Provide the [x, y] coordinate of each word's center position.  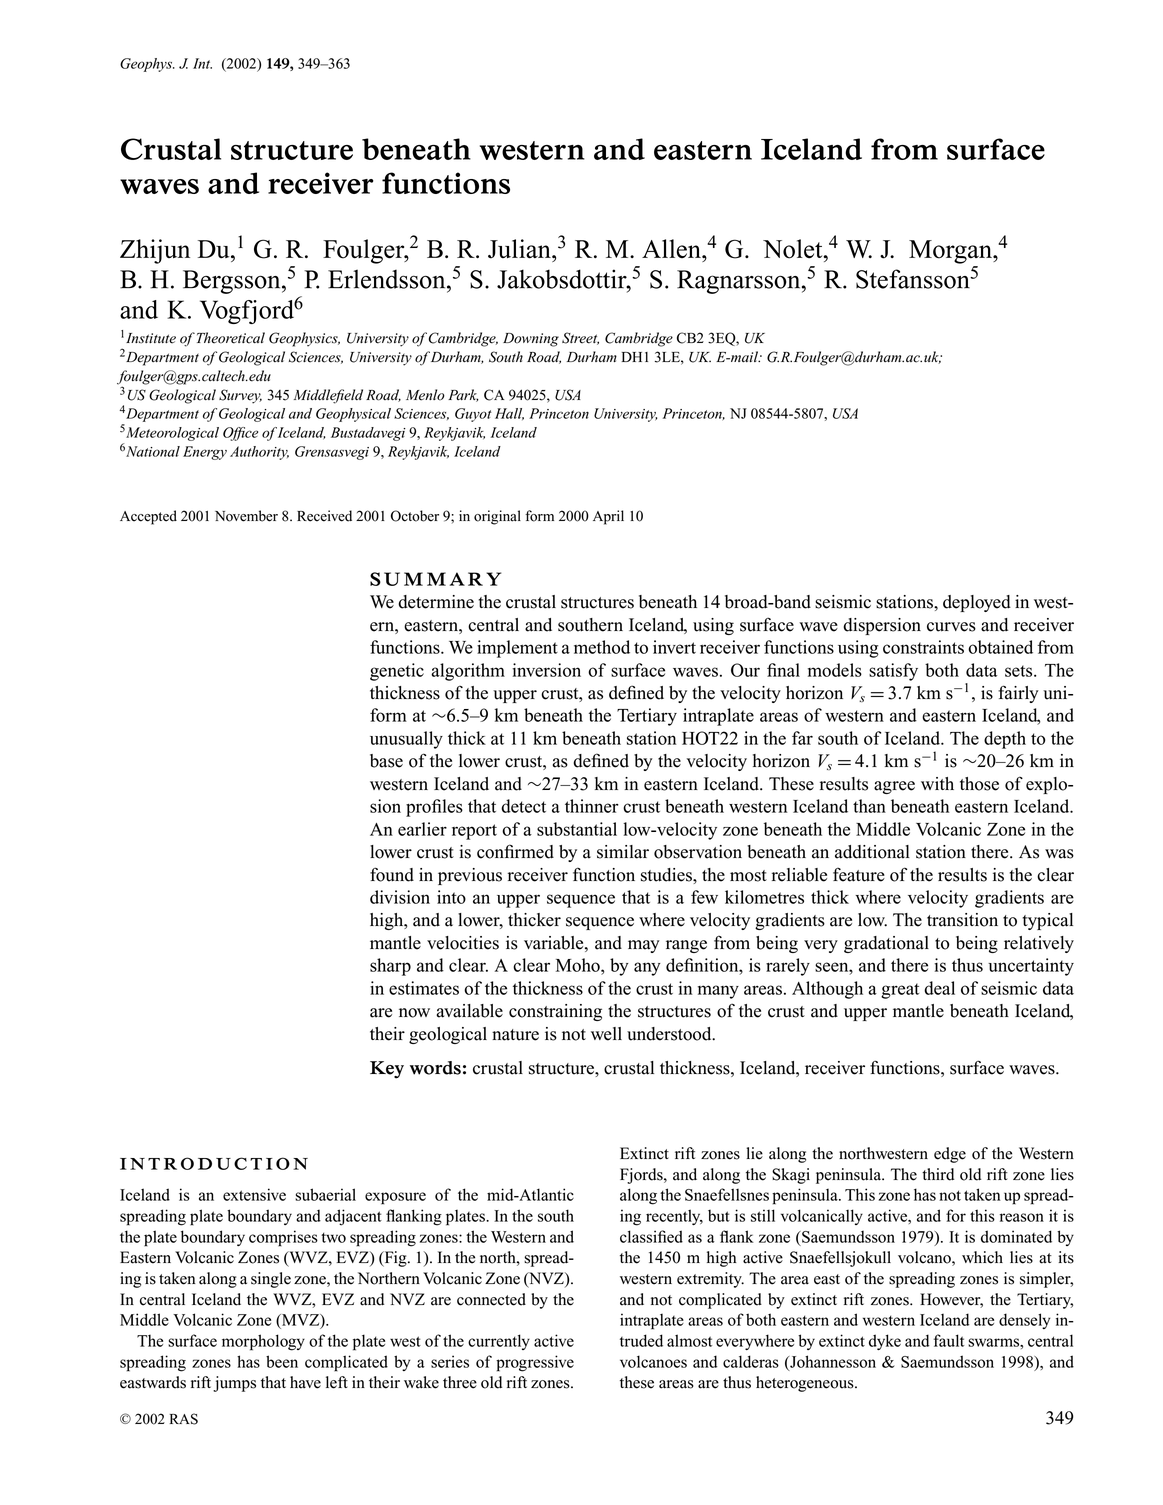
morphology [263, 1342]
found [392, 874]
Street [580, 338]
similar [623, 852]
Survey [240, 396]
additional [872, 852]
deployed [977, 603]
